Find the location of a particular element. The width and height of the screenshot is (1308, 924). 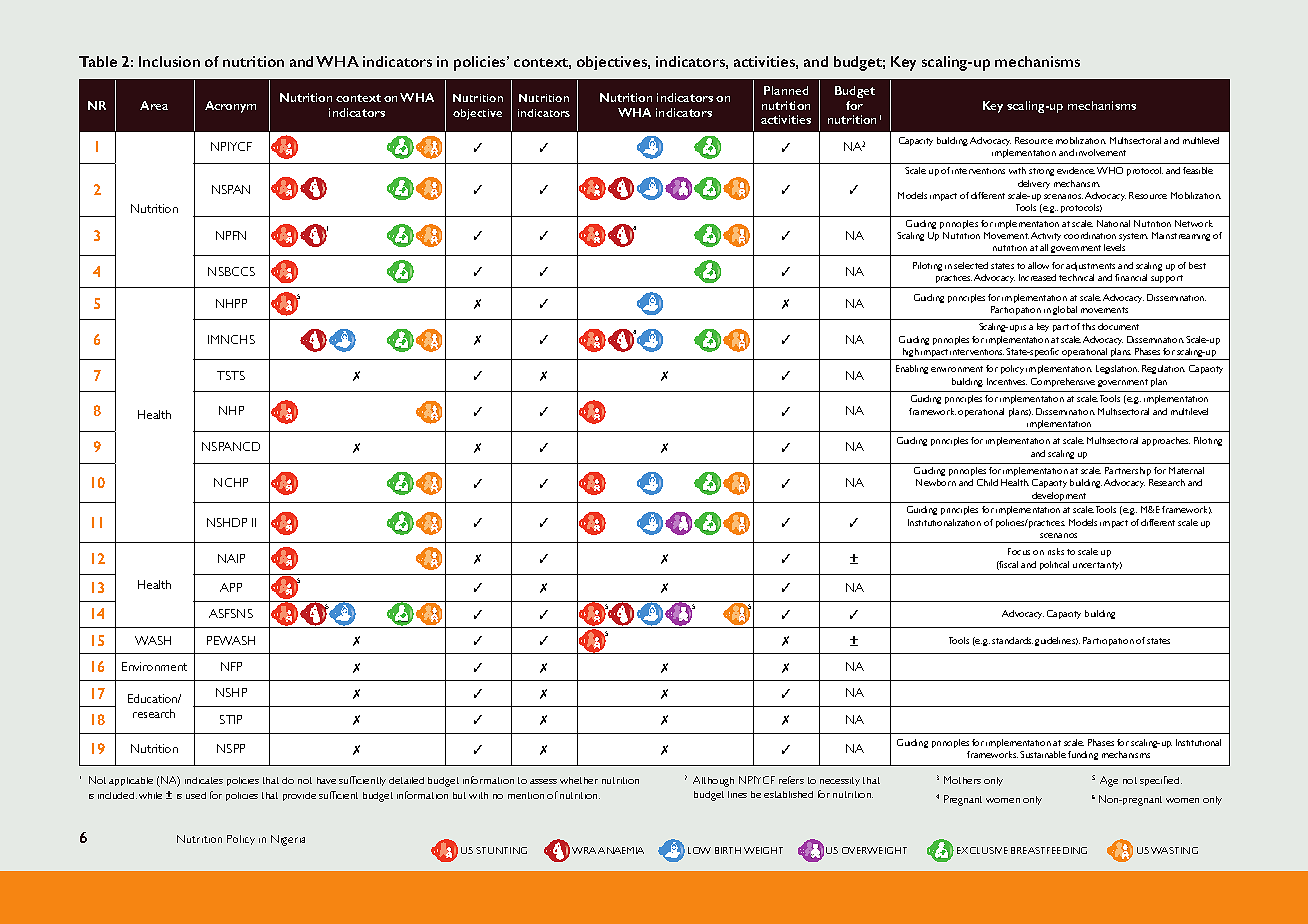

NFP is located at coordinates (231, 666).
